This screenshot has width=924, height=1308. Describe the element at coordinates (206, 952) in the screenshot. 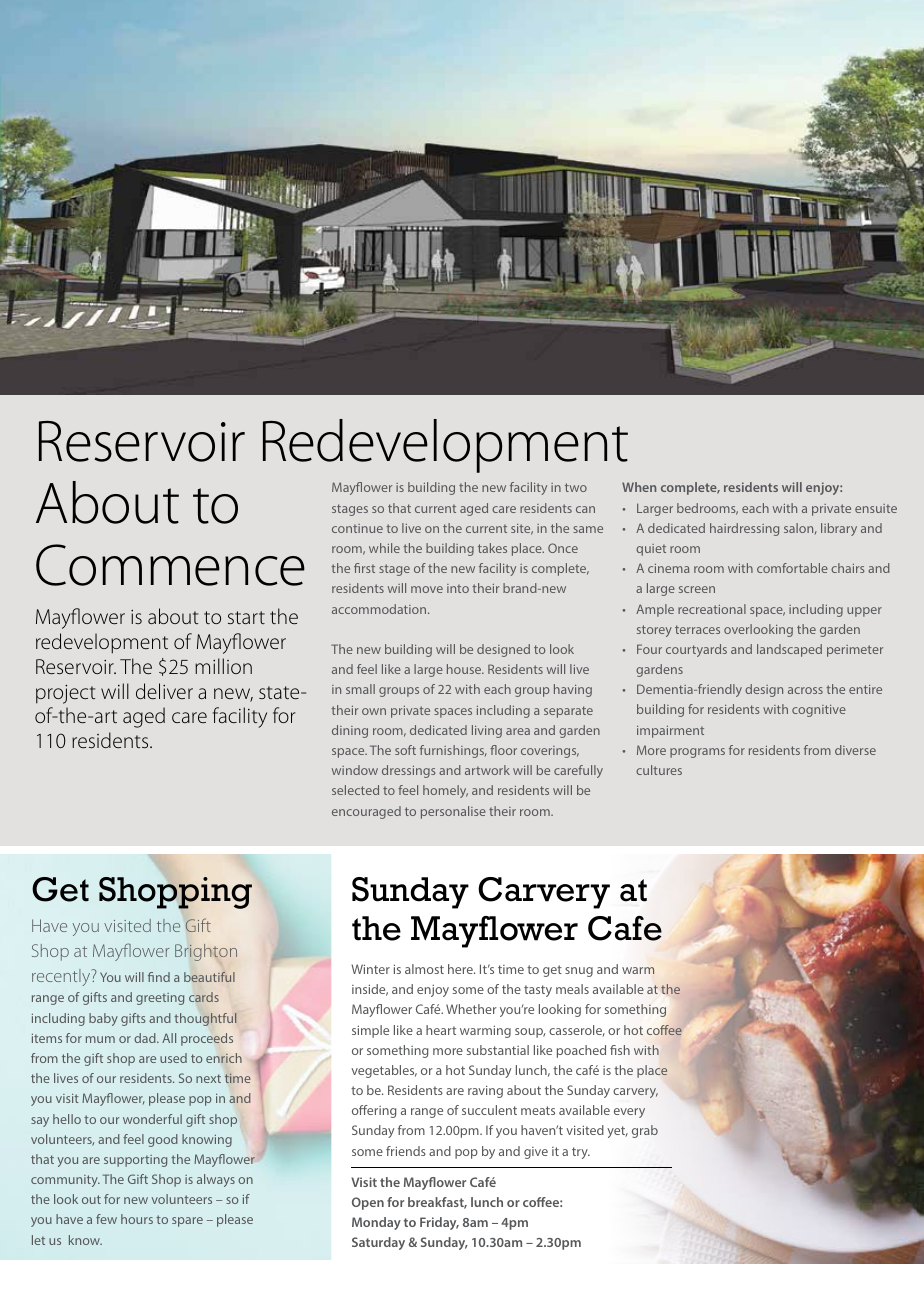

I see `Brighton` at that location.
